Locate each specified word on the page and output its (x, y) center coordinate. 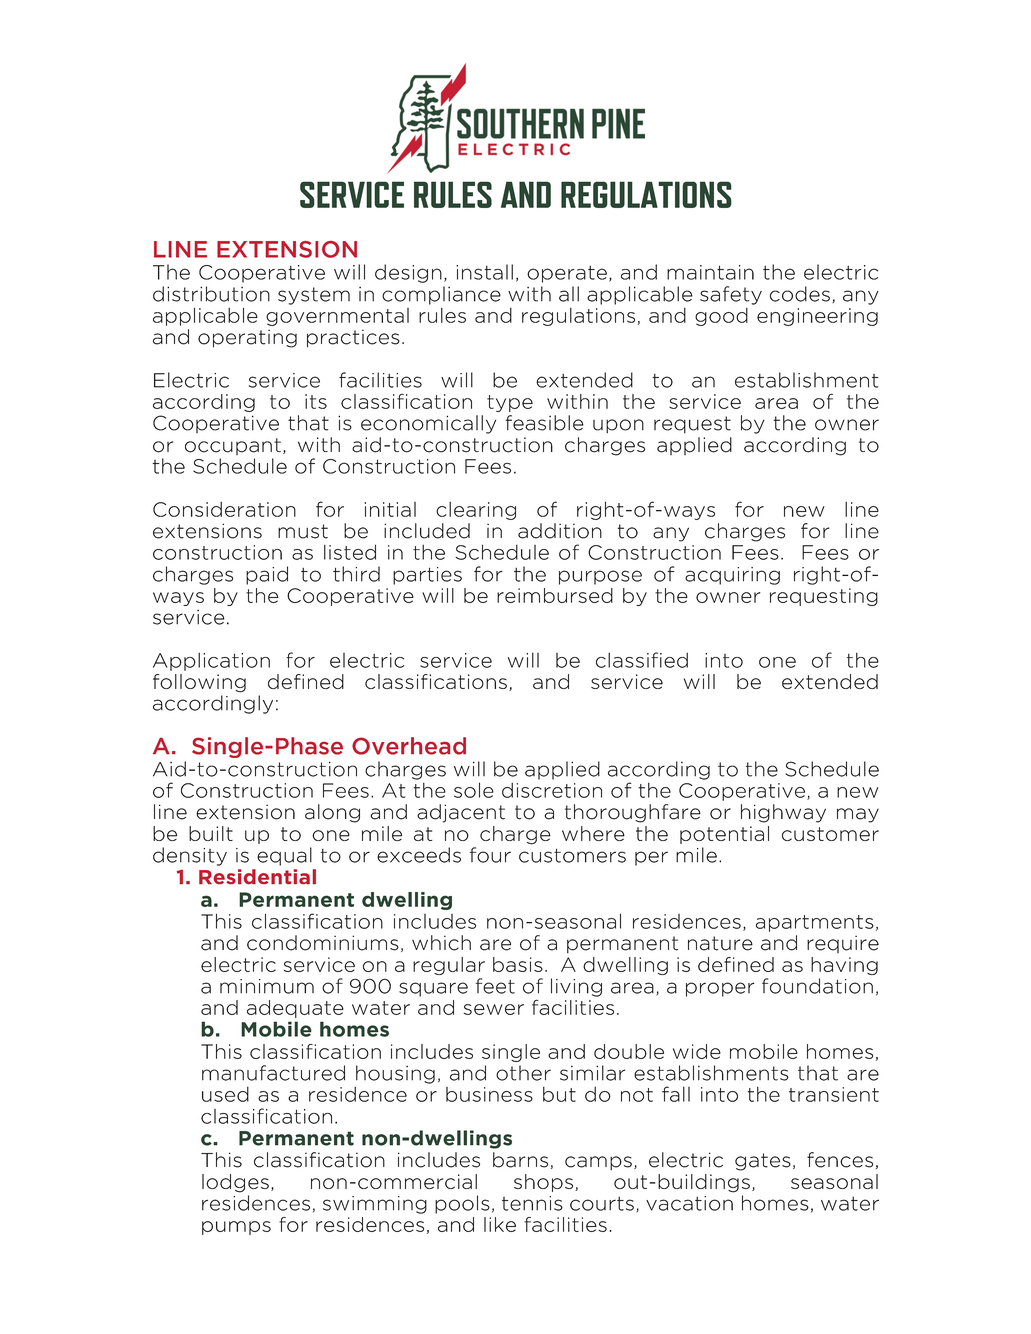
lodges (235, 1183)
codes (800, 294)
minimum (267, 986)
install (484, 272)
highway (783, 813)
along (332, 813)
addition (560, 531)
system (314, 296)
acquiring (732, 576)
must (303, 531)
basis (518, 964)
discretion (552, 790)
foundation (817, 986)
